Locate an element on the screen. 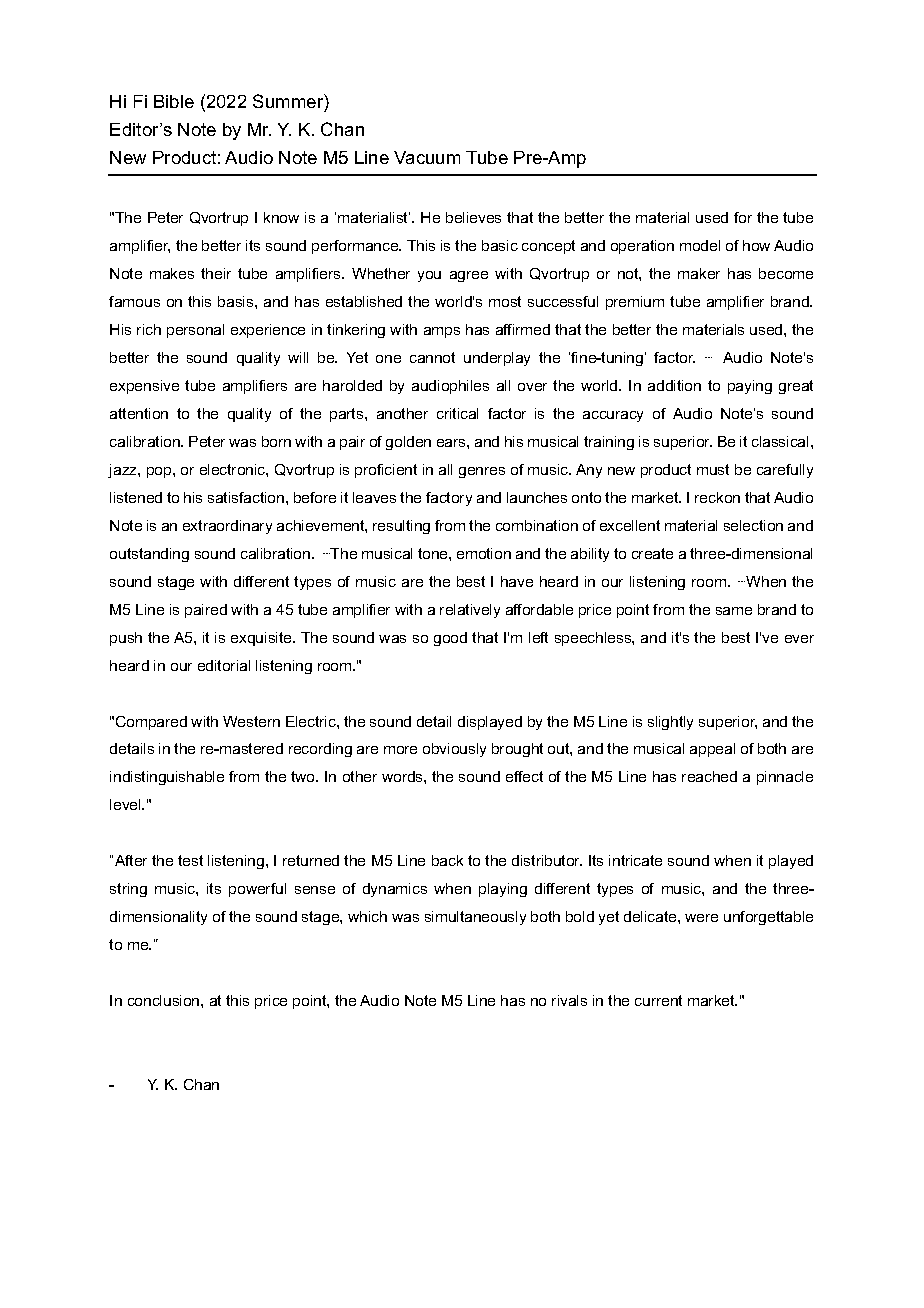 This screenshot has width=924, height=1308. slightly is located at coordinates (670, 723).
